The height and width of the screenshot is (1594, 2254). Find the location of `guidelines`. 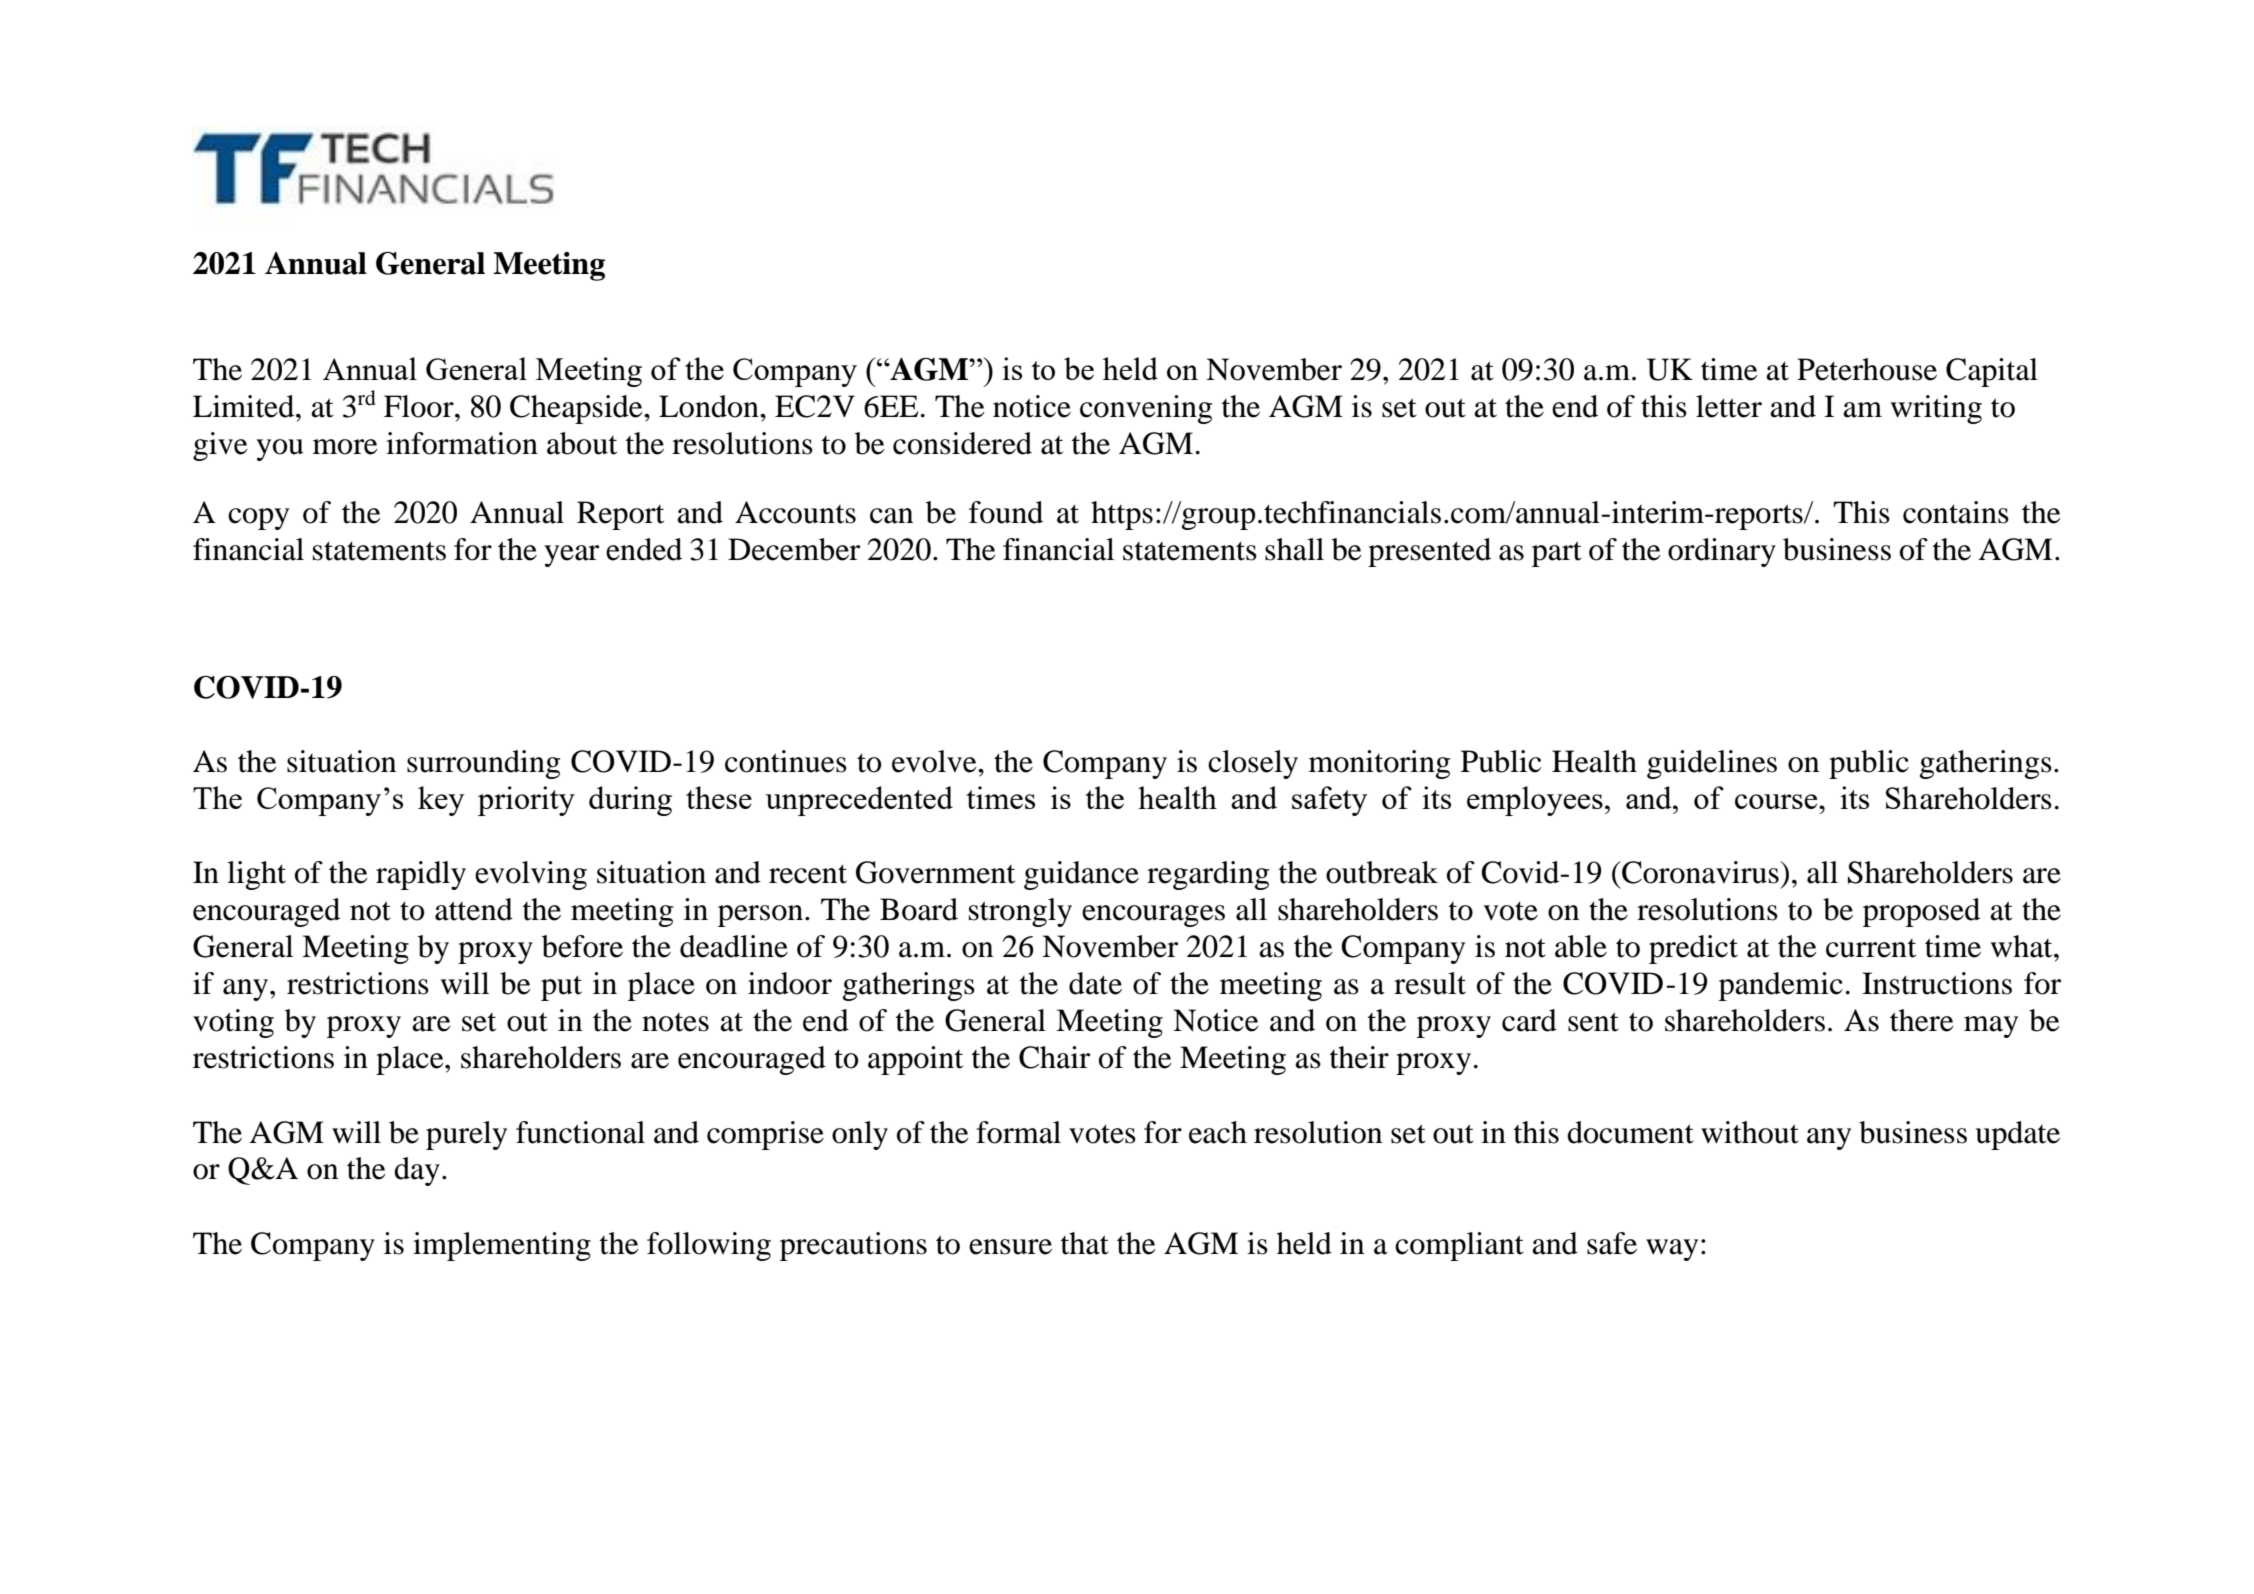

guidelines is located at coordinates (1712, 764).
